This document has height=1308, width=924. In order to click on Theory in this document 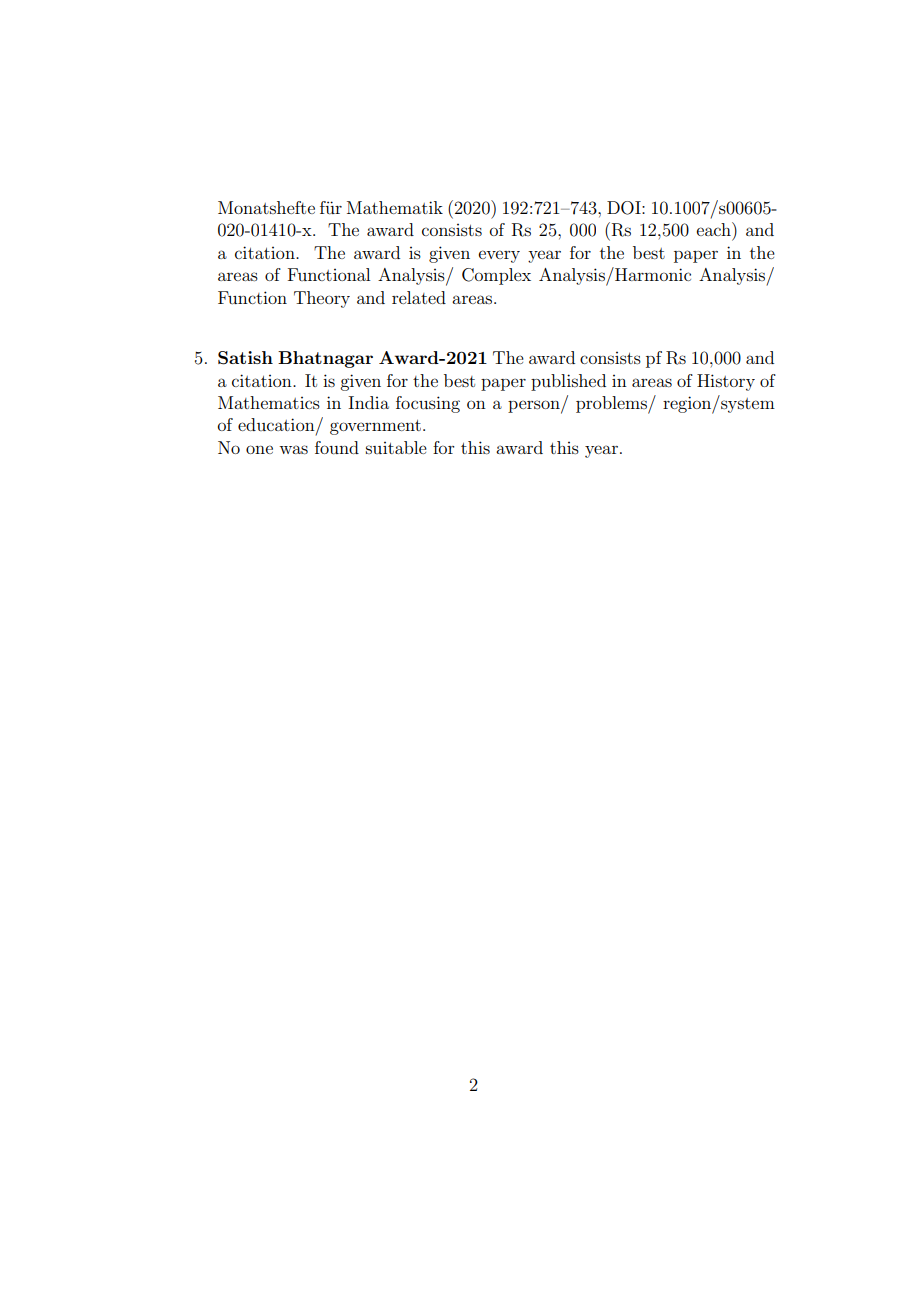, I will do `click(322, 299)`.
